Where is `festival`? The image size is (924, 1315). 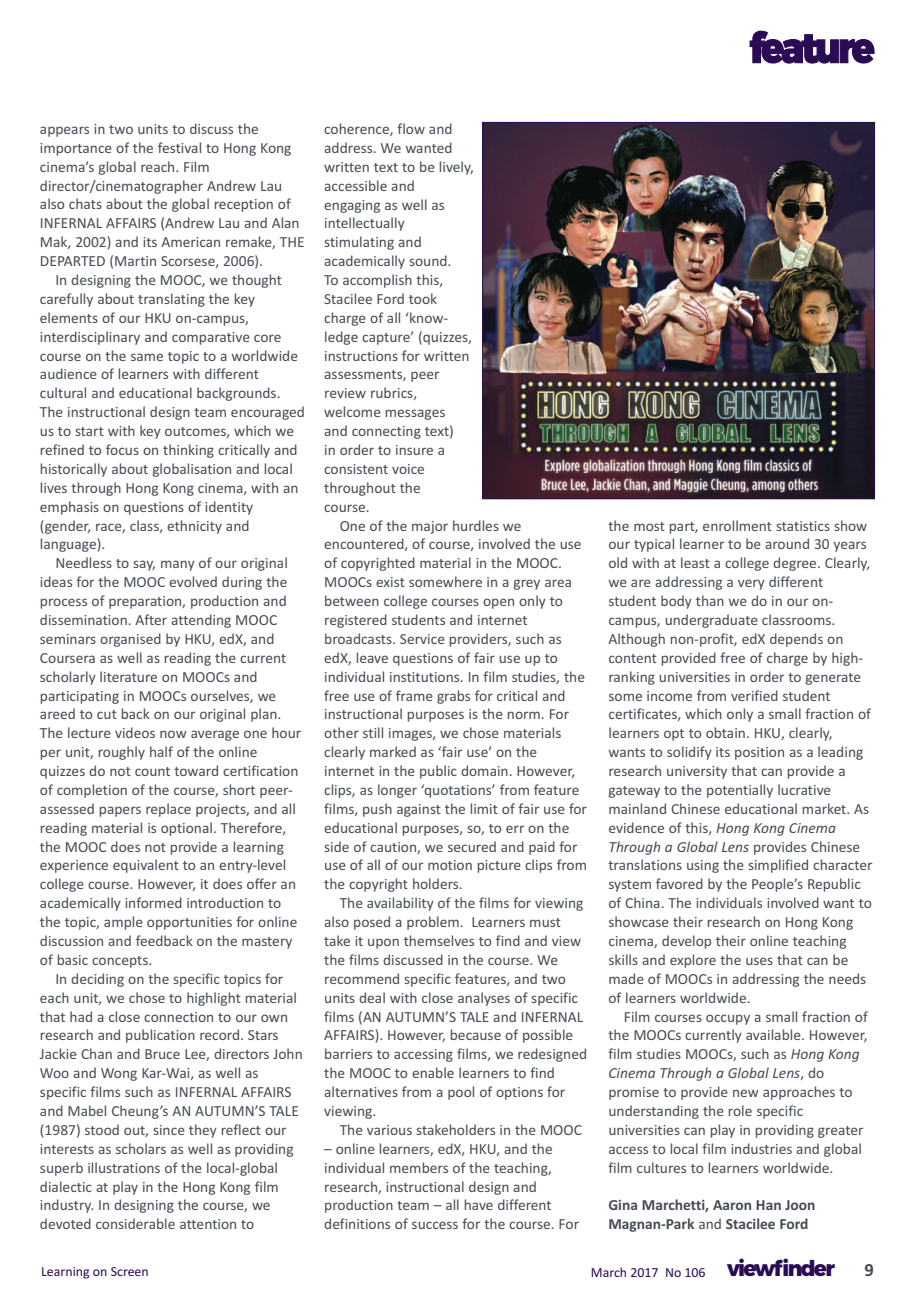
festival is located at coordinates (179, 147).
